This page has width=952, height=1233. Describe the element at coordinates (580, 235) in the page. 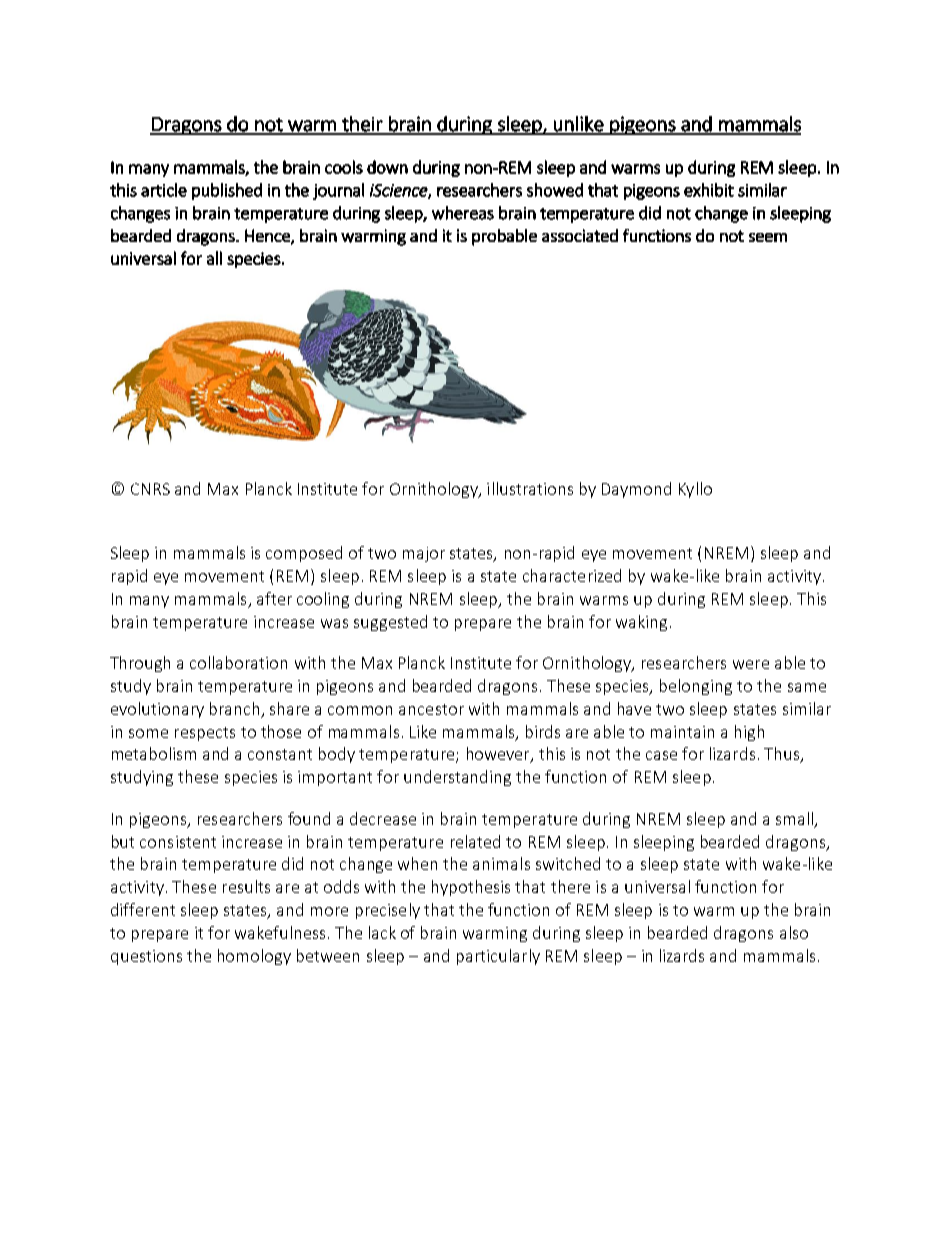

I see `associated` at that location.
